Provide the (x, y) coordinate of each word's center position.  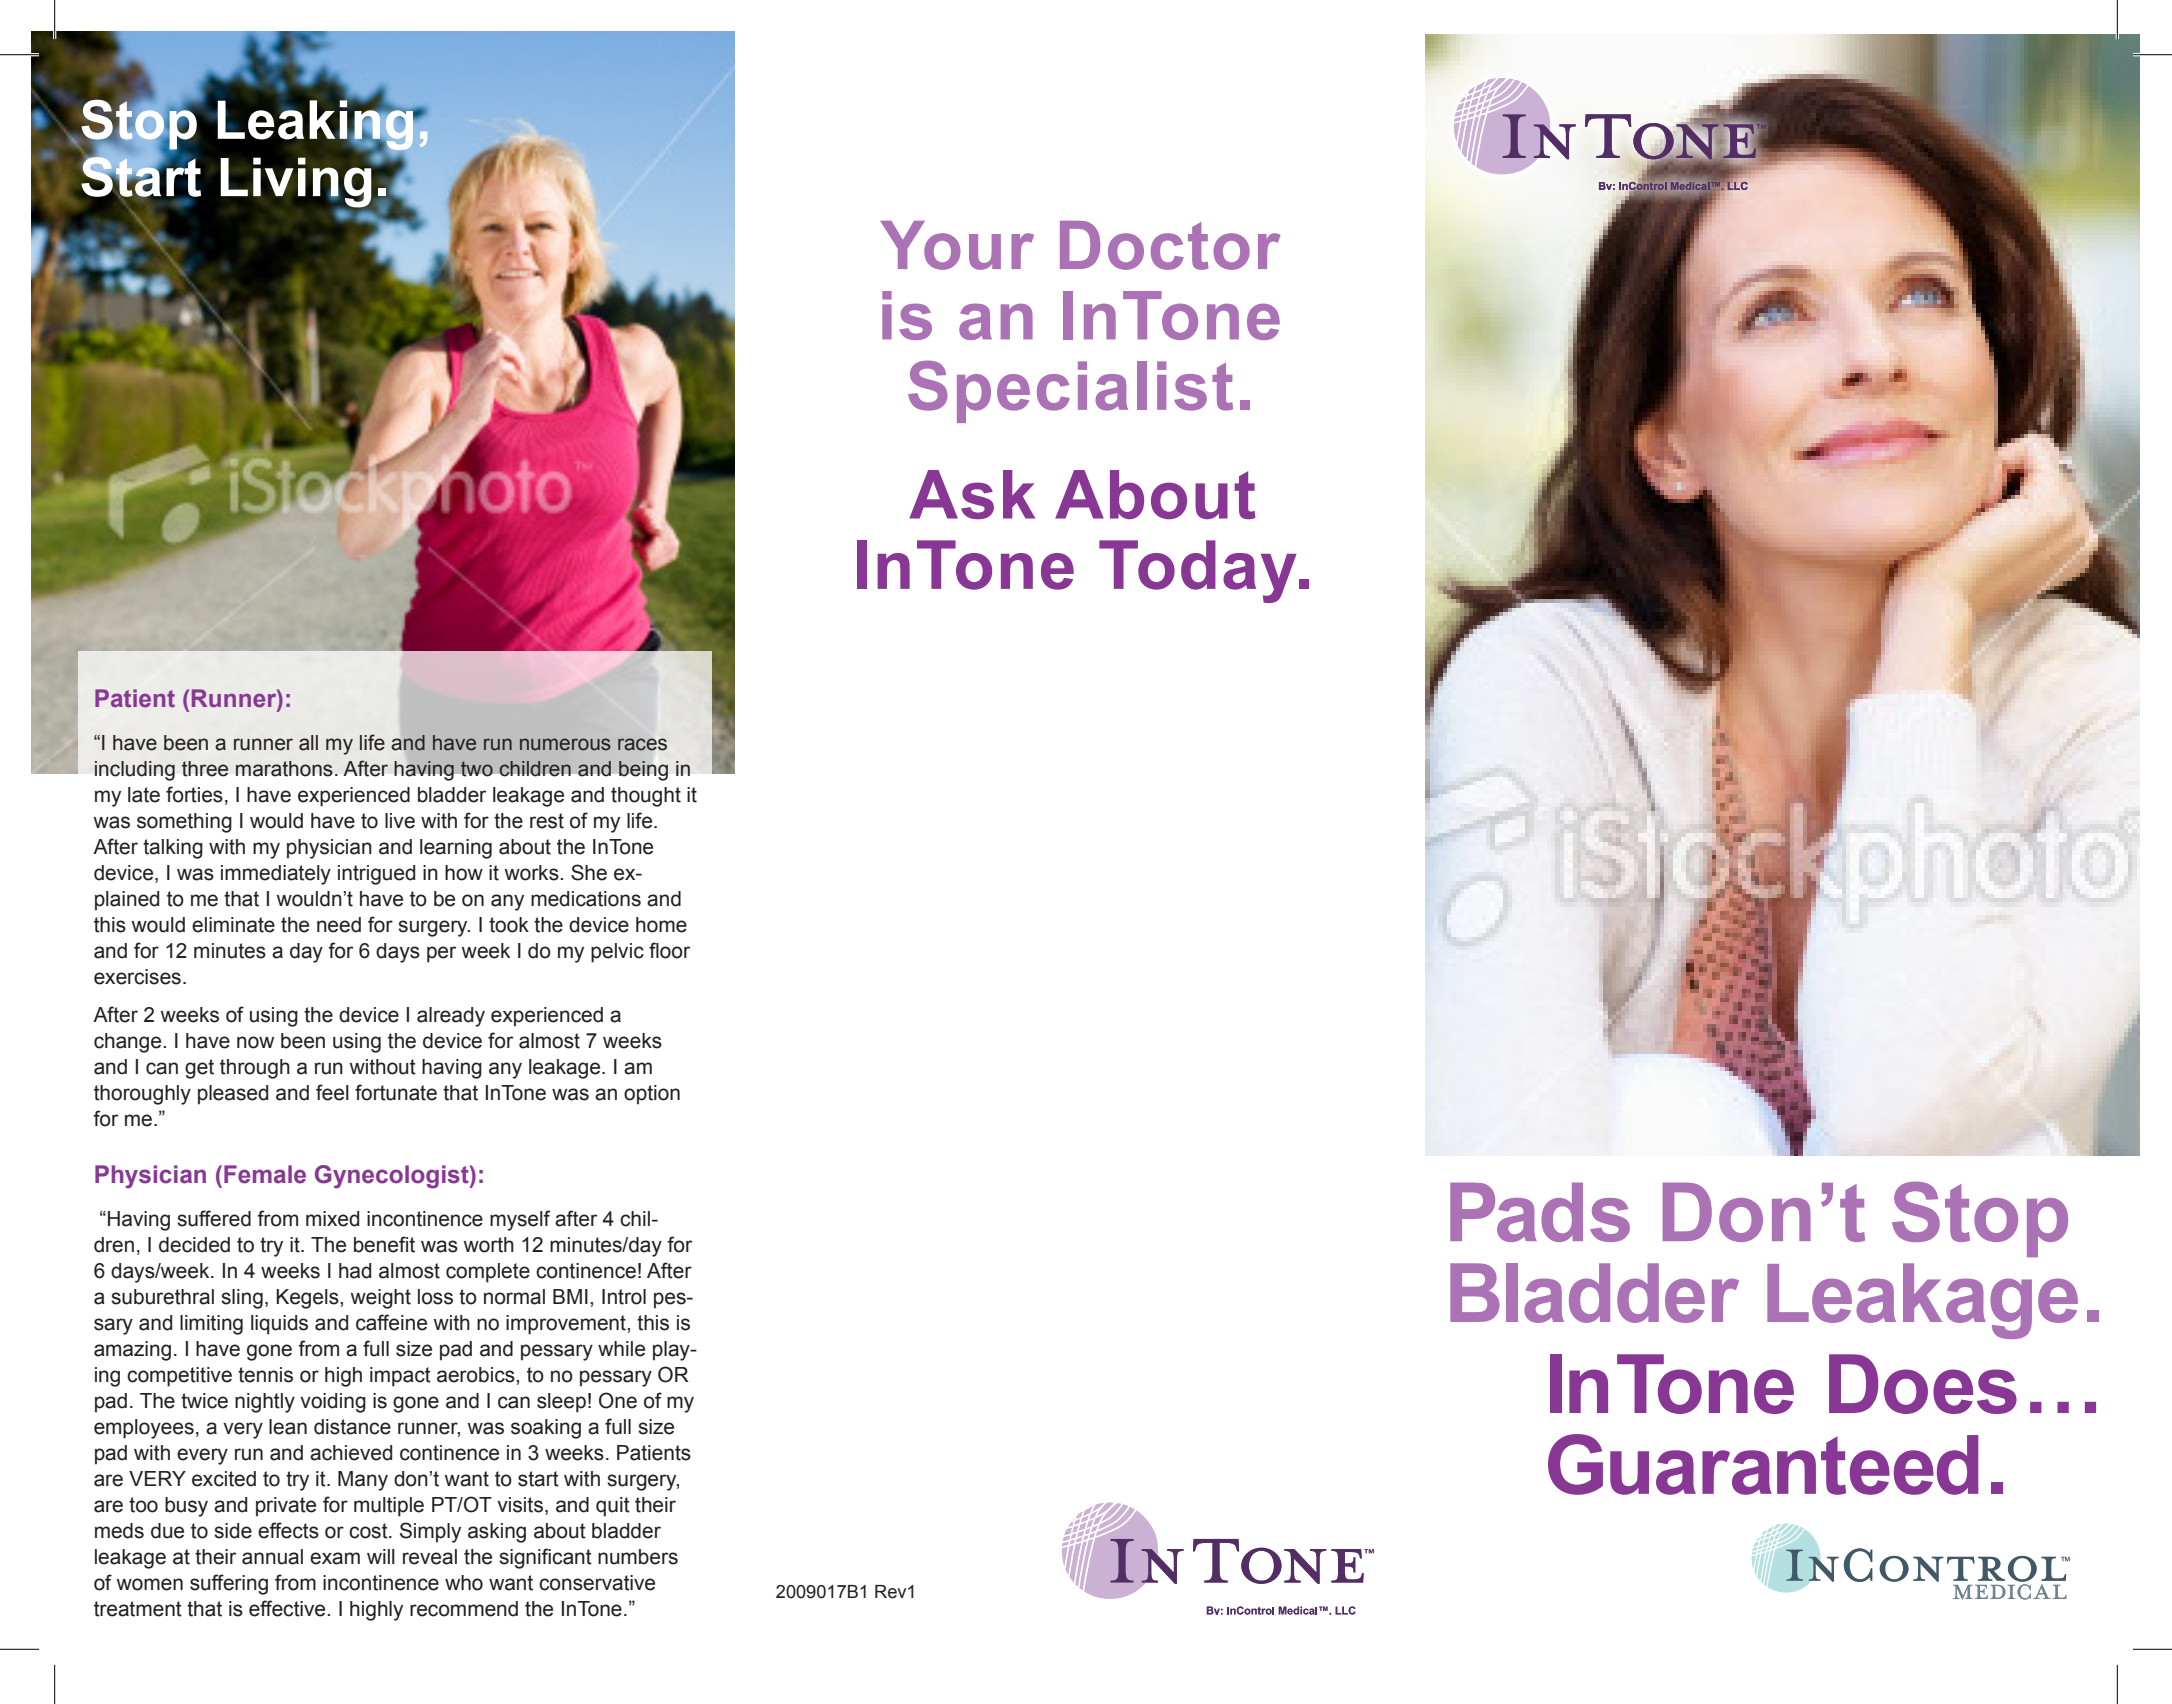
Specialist (1070, 391)
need (339, 925)
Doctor (1170, 245)
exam (335, 1558)
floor (669, 950)
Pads (1540, 1212)
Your (957, 245)
